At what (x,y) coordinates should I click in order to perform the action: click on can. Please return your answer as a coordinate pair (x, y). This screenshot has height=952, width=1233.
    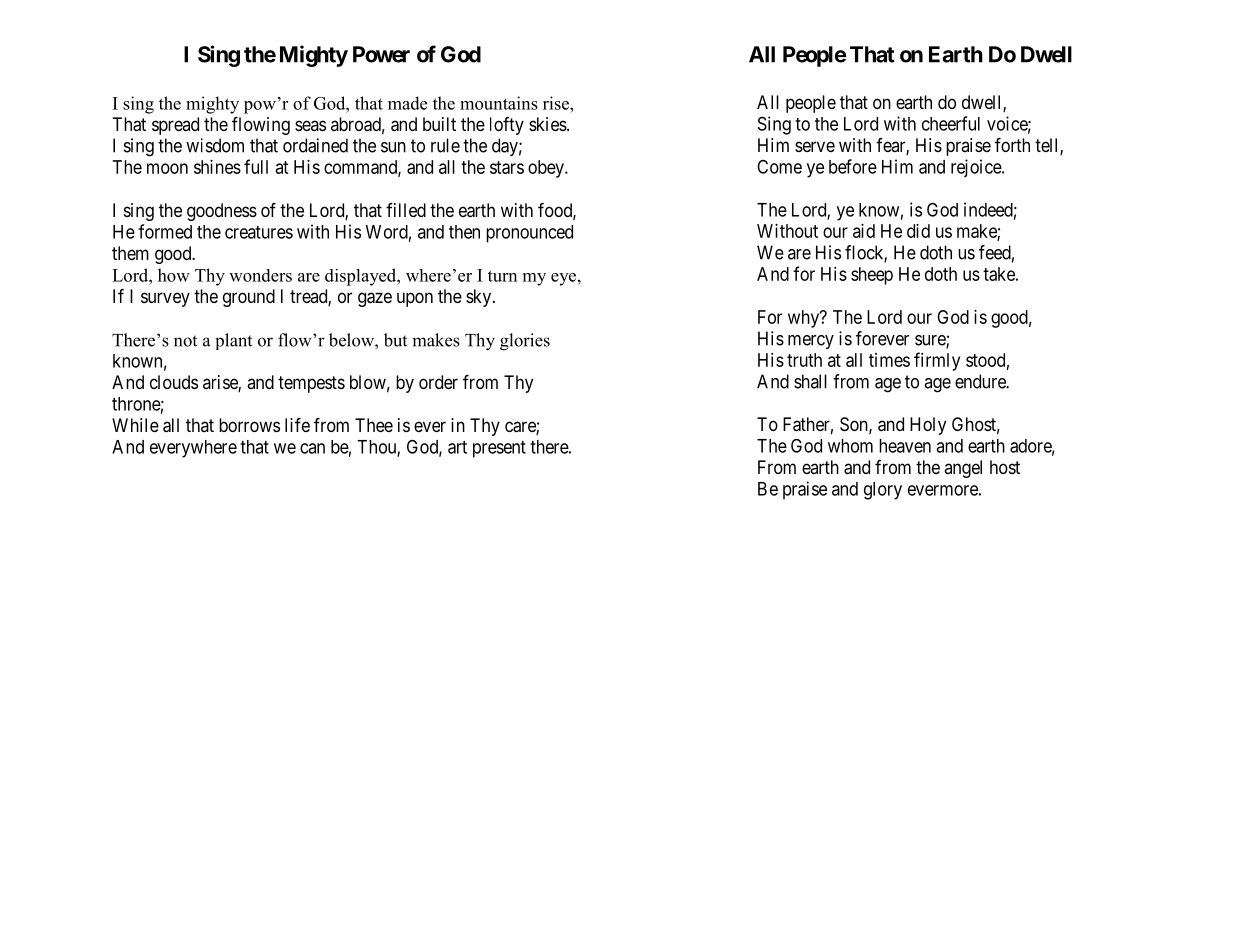
    Looking at the image, I should click on (312, 448).
